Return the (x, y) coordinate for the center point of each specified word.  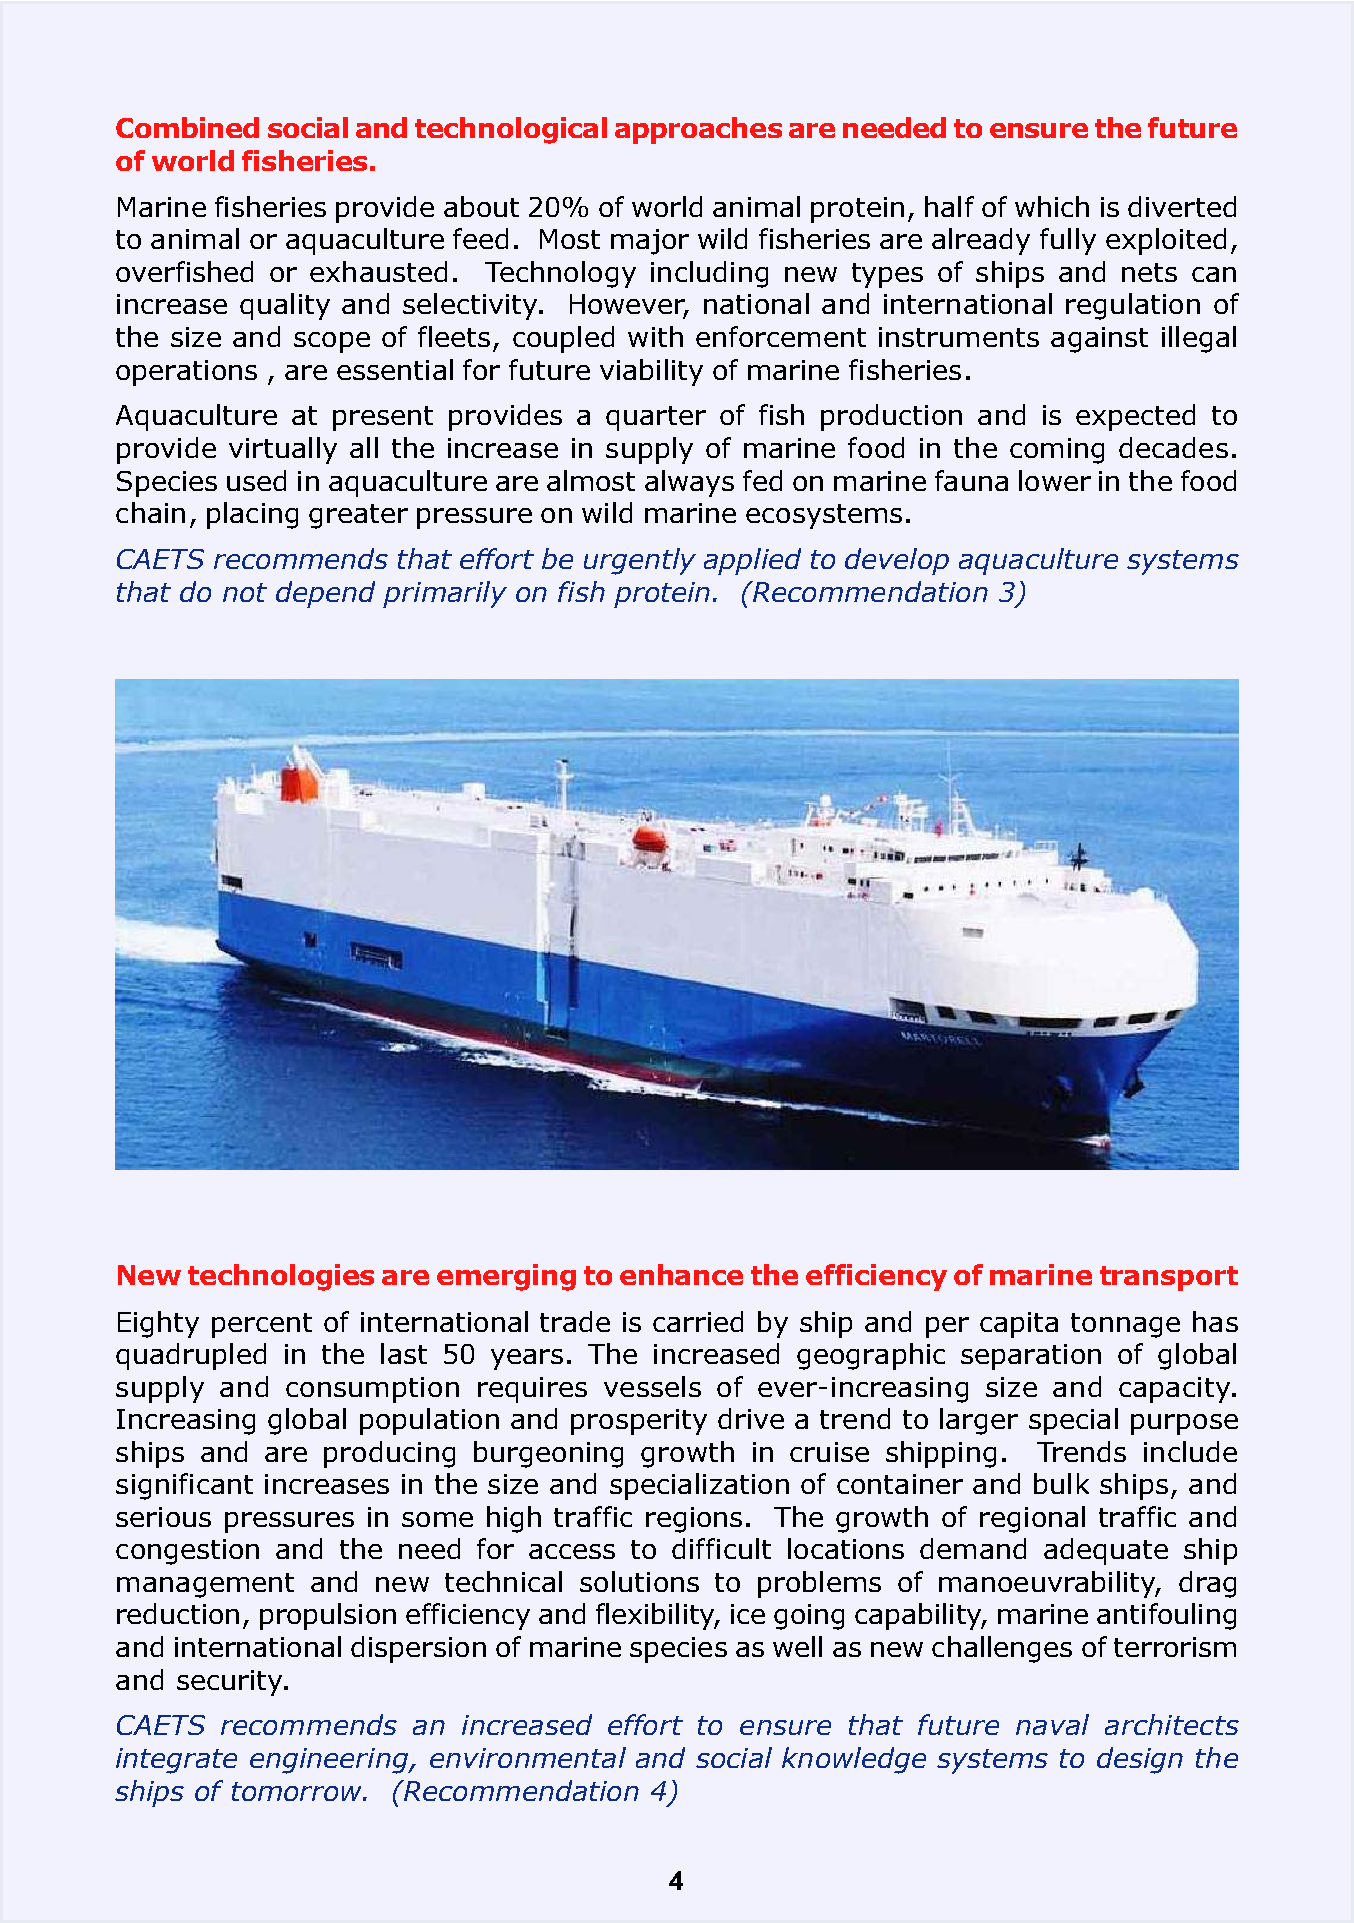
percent (262, 1325)
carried (698, 1321)
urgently (640, 561)
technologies (281, 1277)
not (245, 592)
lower (1055, 480)
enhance (681, 1274)
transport (1169, 1278)
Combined (187, 127)
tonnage (1125, 1325)
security (231, 1683)
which (1052, 206)
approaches (698, 130)
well (797, 1646)
